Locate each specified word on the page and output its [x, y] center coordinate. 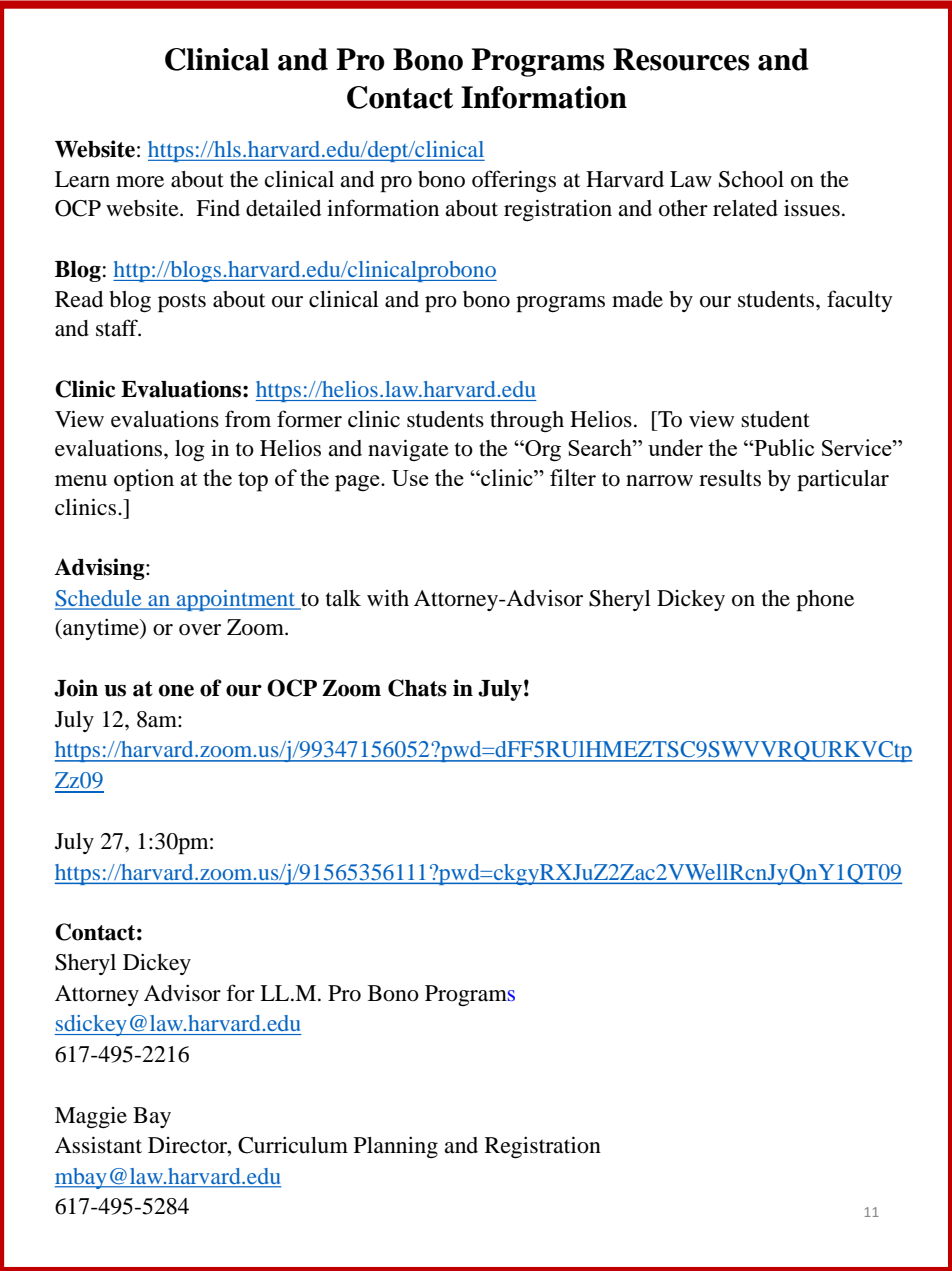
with [388, 598]
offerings [514, 181]
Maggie [91, 1118]
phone [825, 601]
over [200, 630]
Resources [681, 59]
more [140, 182]
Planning [396, 1147]
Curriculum [293, 1145]
